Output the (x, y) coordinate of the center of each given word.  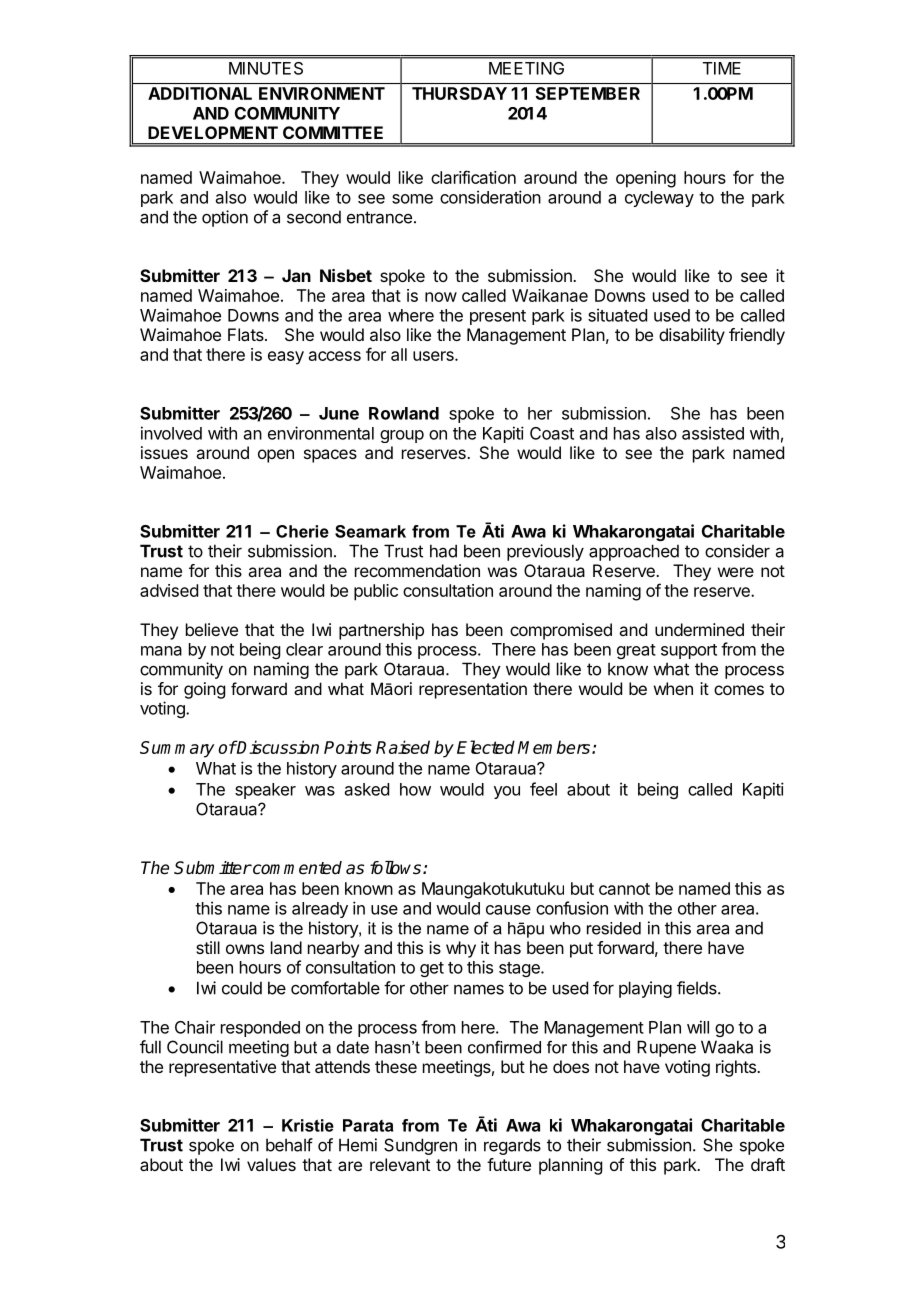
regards (512, 1146)
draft (768, 1164)
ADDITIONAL (200, 93)
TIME (722, 68)
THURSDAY (459, 93)
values (271, 1164)
